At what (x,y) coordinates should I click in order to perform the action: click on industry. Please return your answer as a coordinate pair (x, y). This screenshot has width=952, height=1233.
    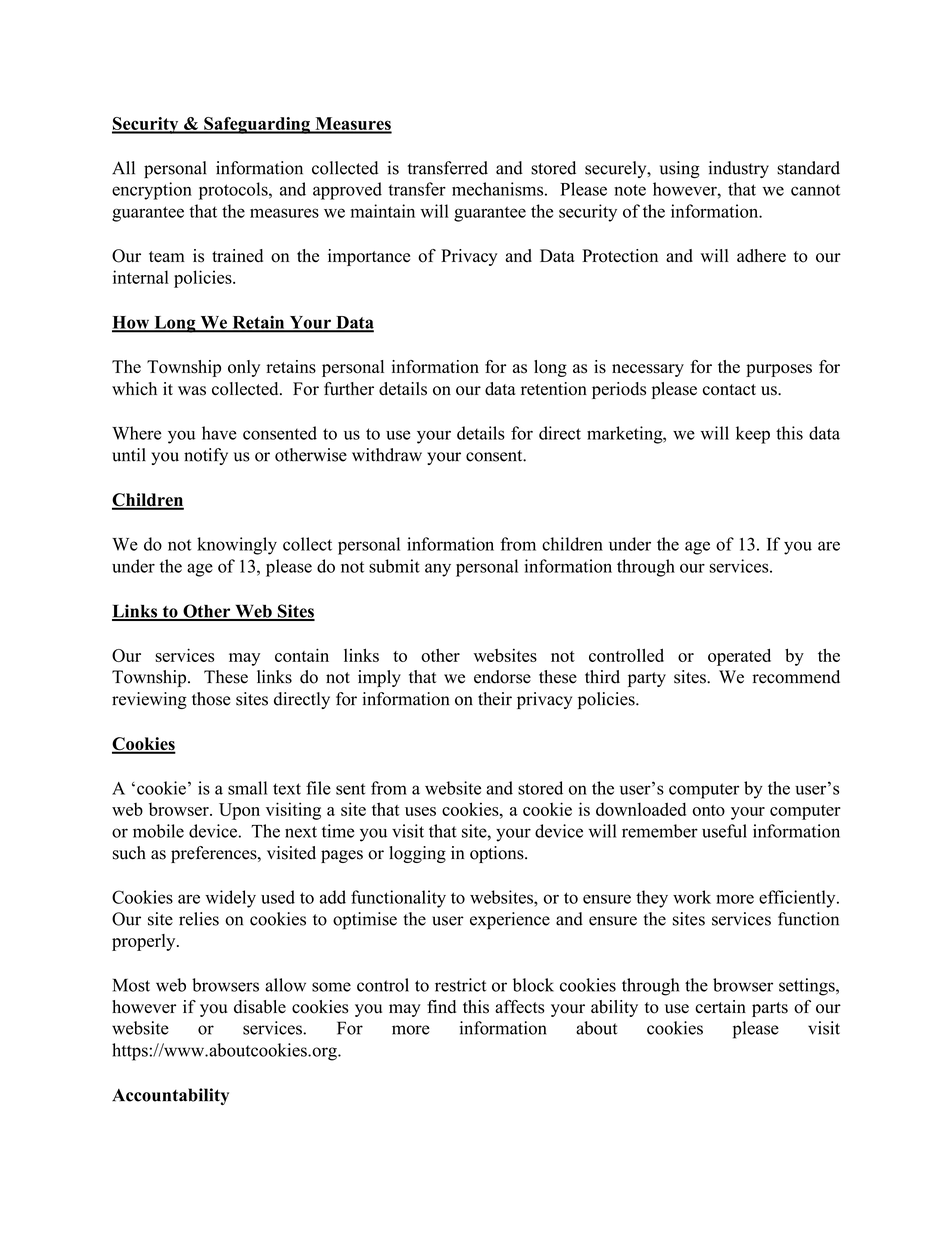
    Looking at the image, I should click on (738, 169).
